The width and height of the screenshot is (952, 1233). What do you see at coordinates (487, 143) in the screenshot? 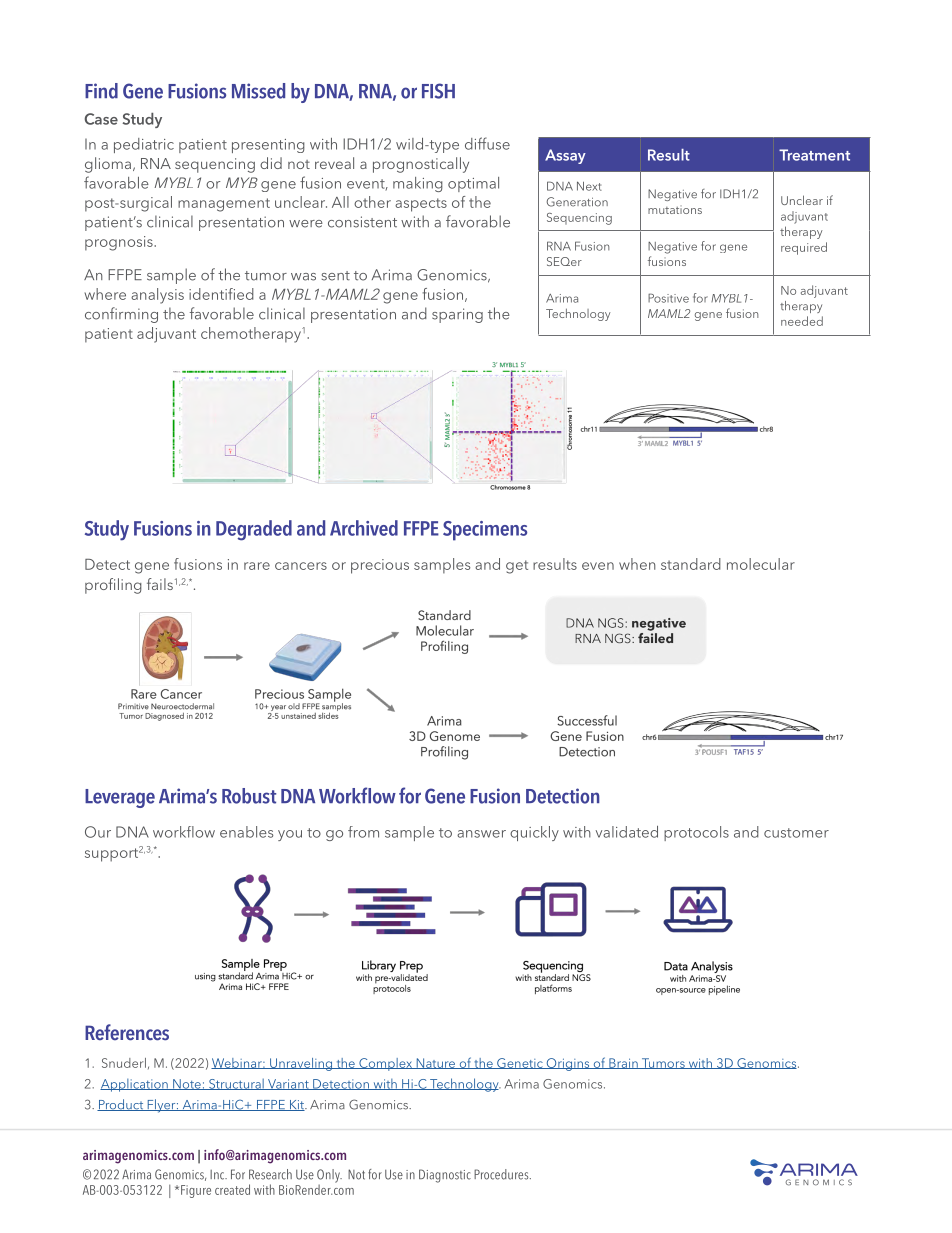
I see `diffuse` at bounding box center [487, 143].
